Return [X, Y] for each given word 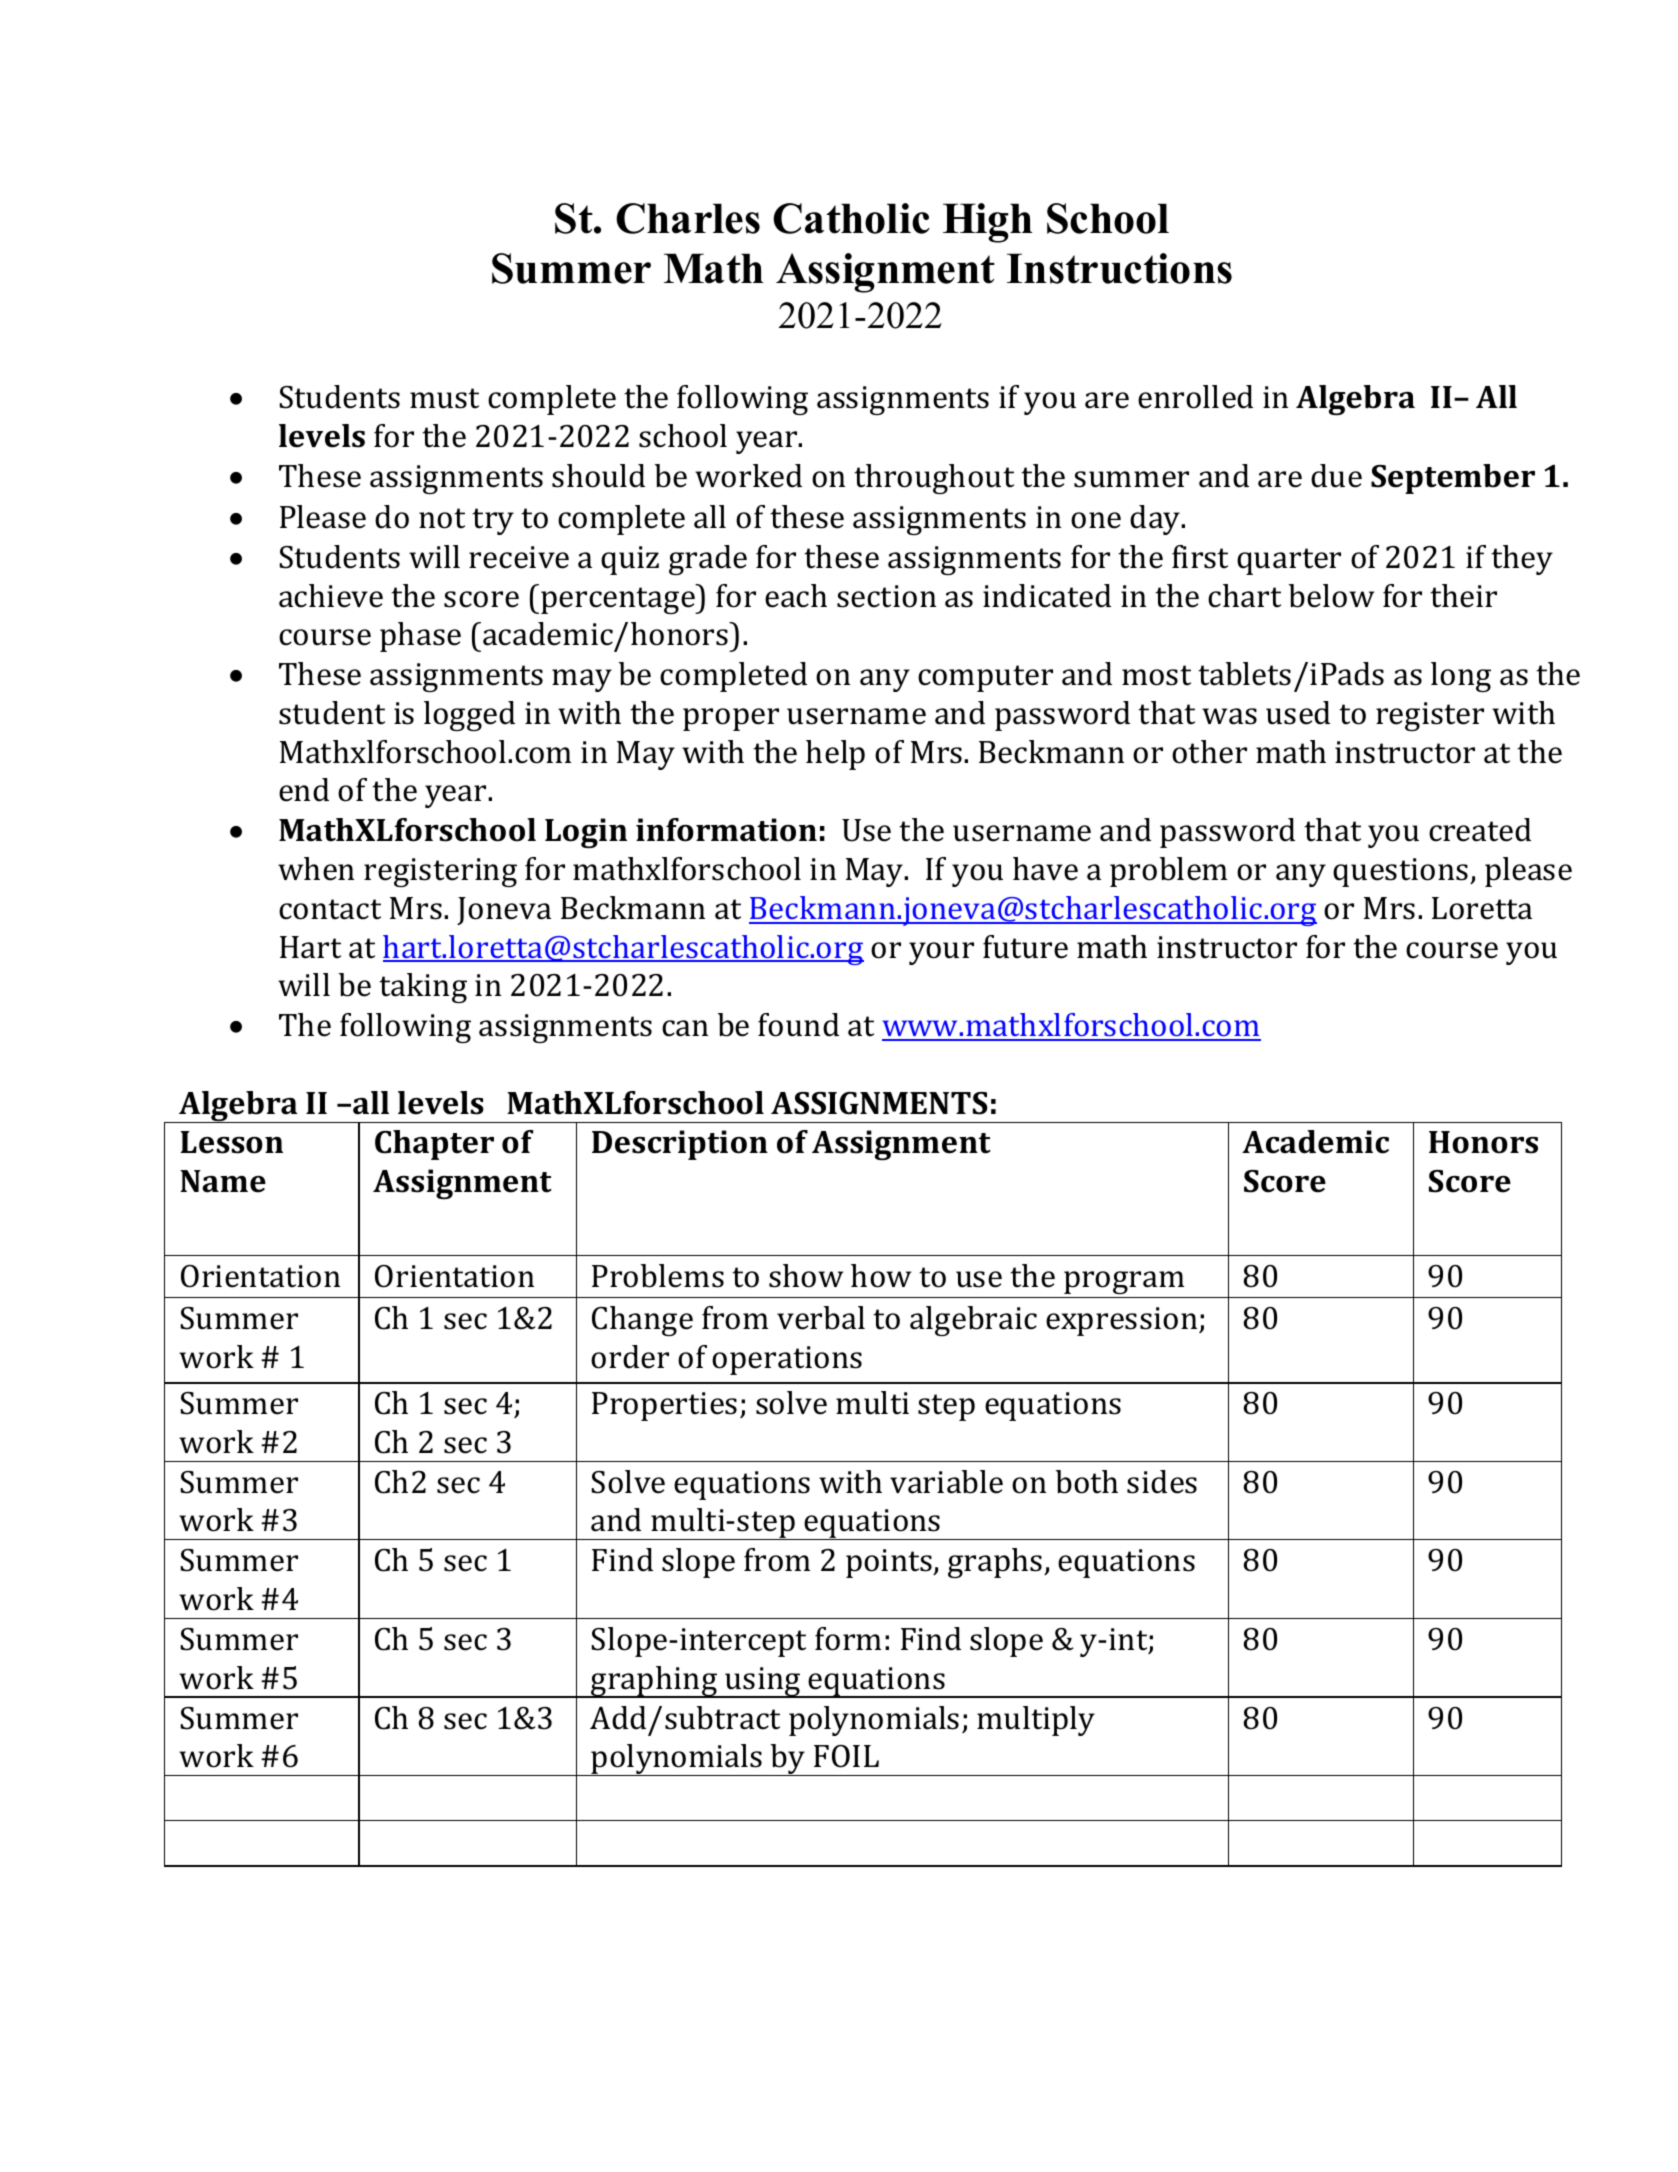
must [444, 398]
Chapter [434, 1145]
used [1298, 713]
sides [1162, 1482]
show [806, 1276]
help [835, 755]
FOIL [846, 1756]
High [988, 223]
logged [469, 716]
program [1124, 1282]
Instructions [1119, 268]
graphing [654, 1682]
